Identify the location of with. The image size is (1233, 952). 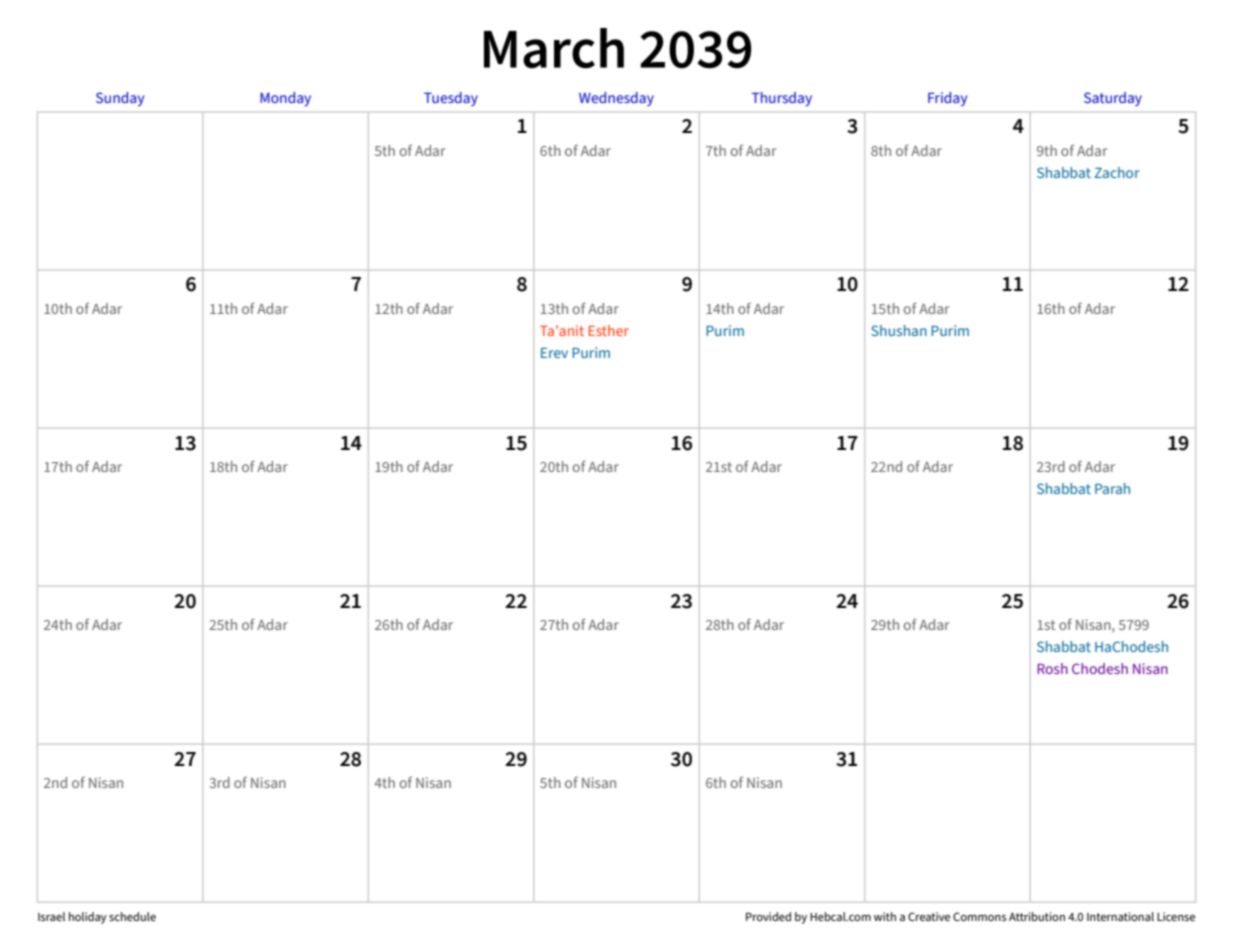
(885, 916).
